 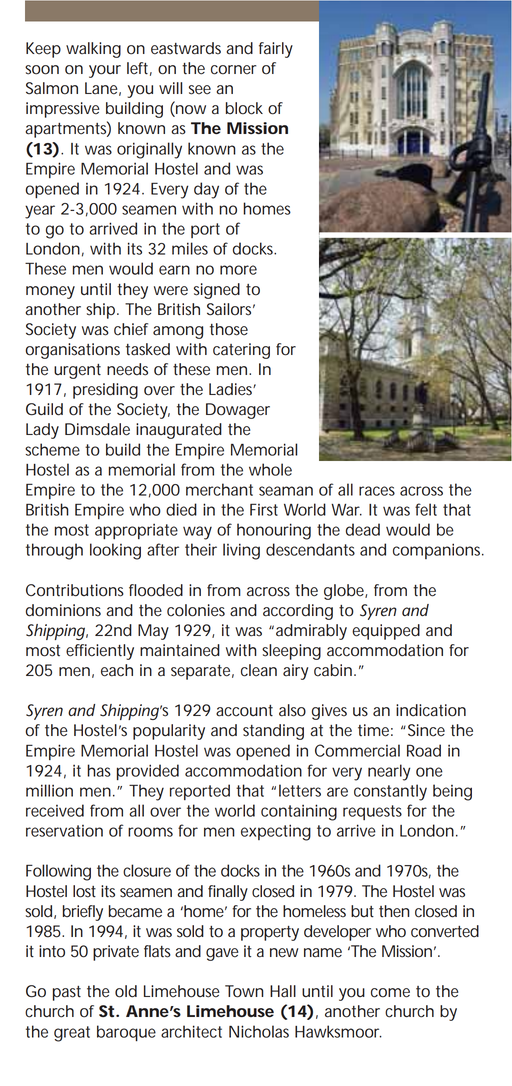 I want to click on felt, so click(x=426, y=509).
